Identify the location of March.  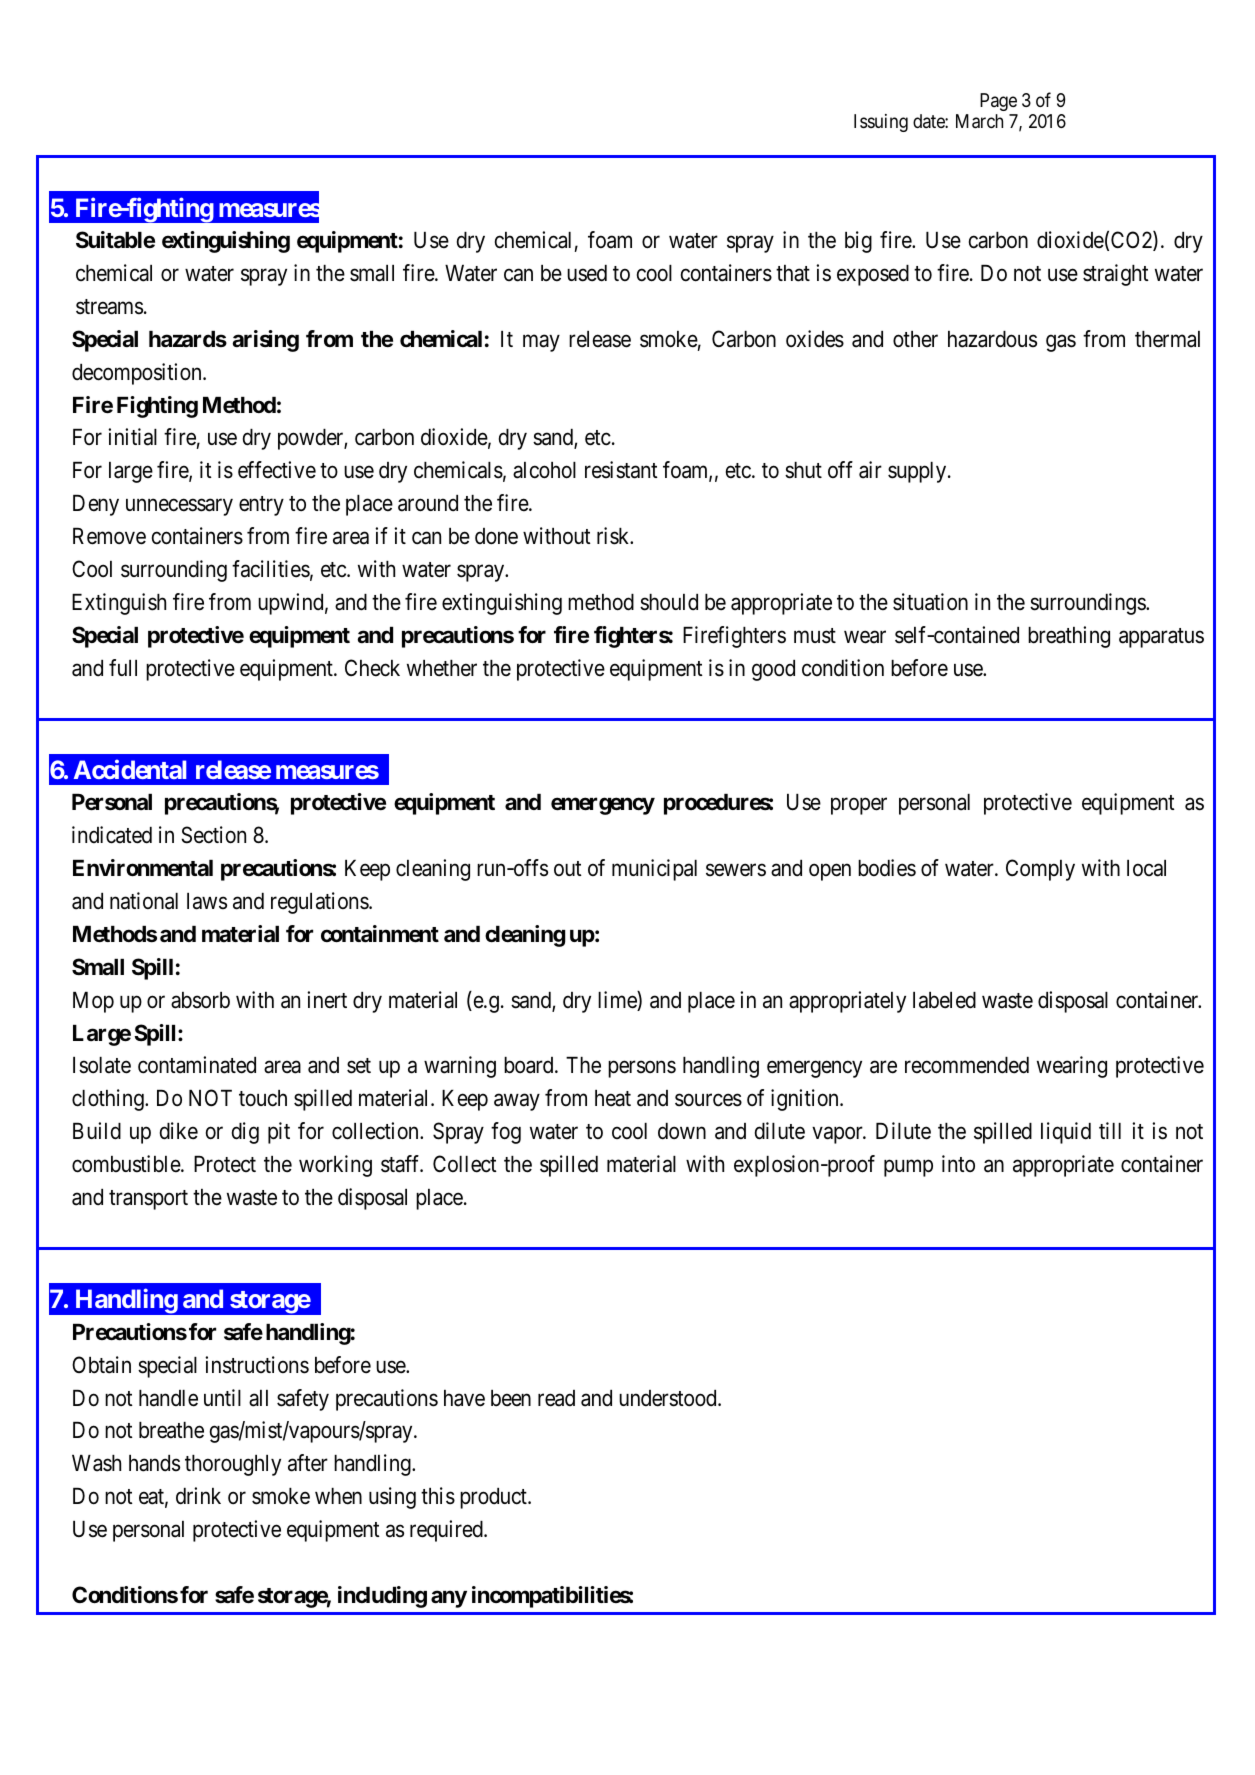
(979, 121).
